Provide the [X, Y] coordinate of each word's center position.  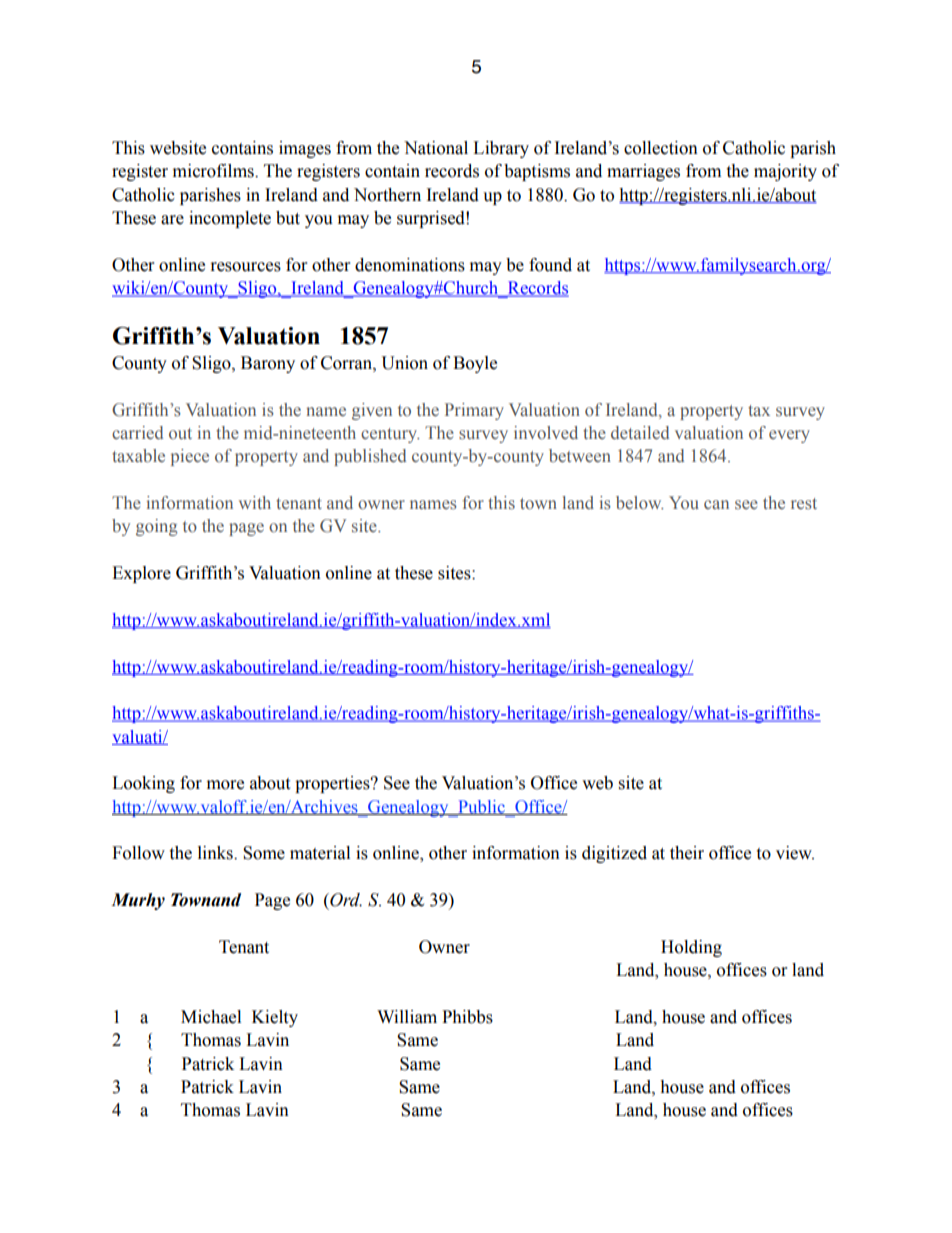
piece [190, 457]
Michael [211, 1017]
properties [333, 784]
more [225, 785]
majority [785, 172]
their [687, 853]
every [789, 436]
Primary [474, 411]
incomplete [230, 219]
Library [501, 149]
